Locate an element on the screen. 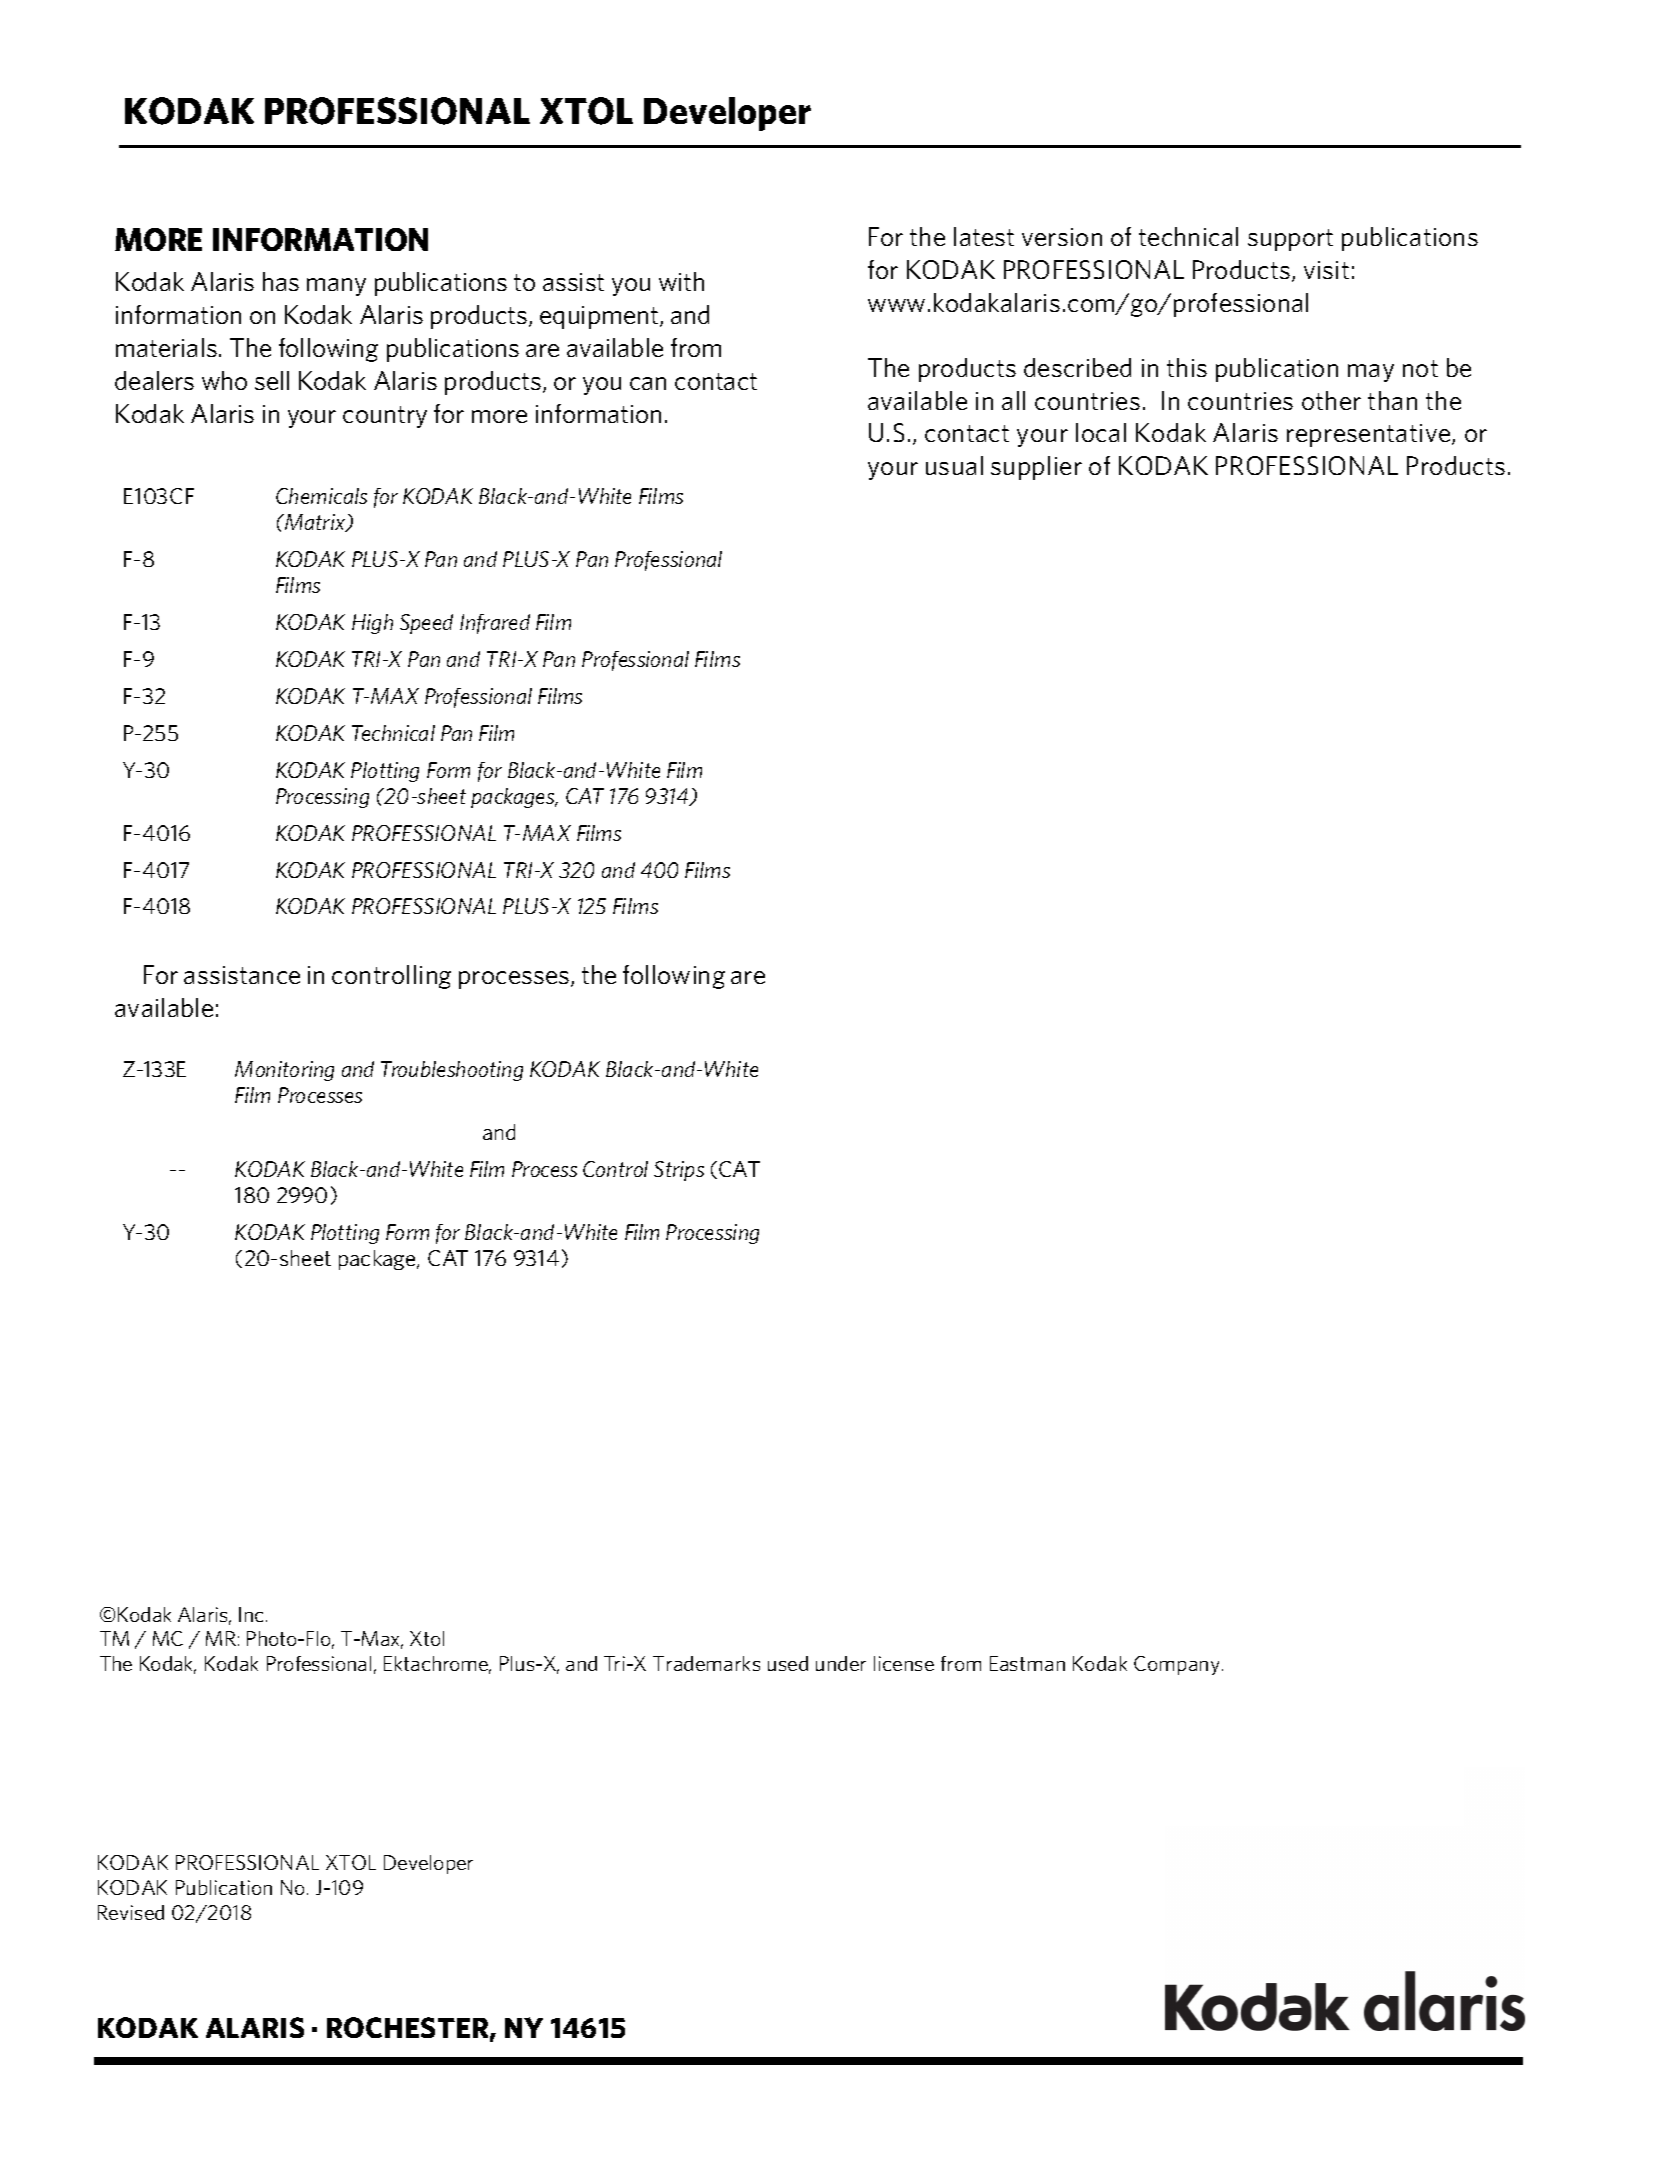  Revised is located at coordinates (131, 1912).
